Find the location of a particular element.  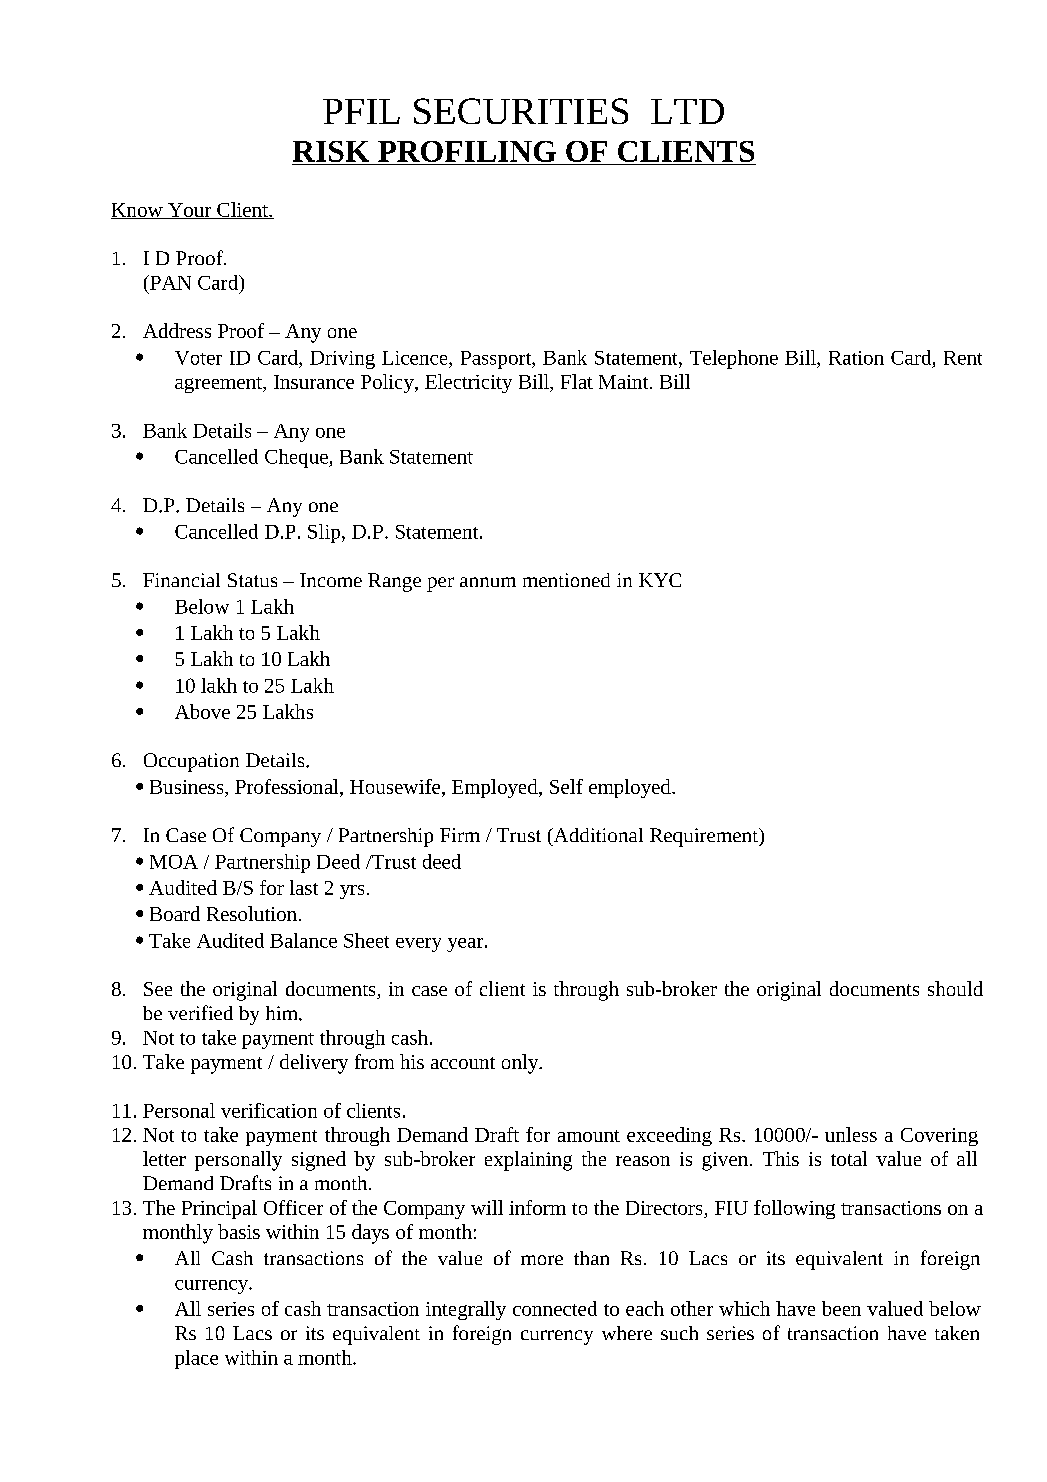

Requirement is located at coordinates (705, 837).
